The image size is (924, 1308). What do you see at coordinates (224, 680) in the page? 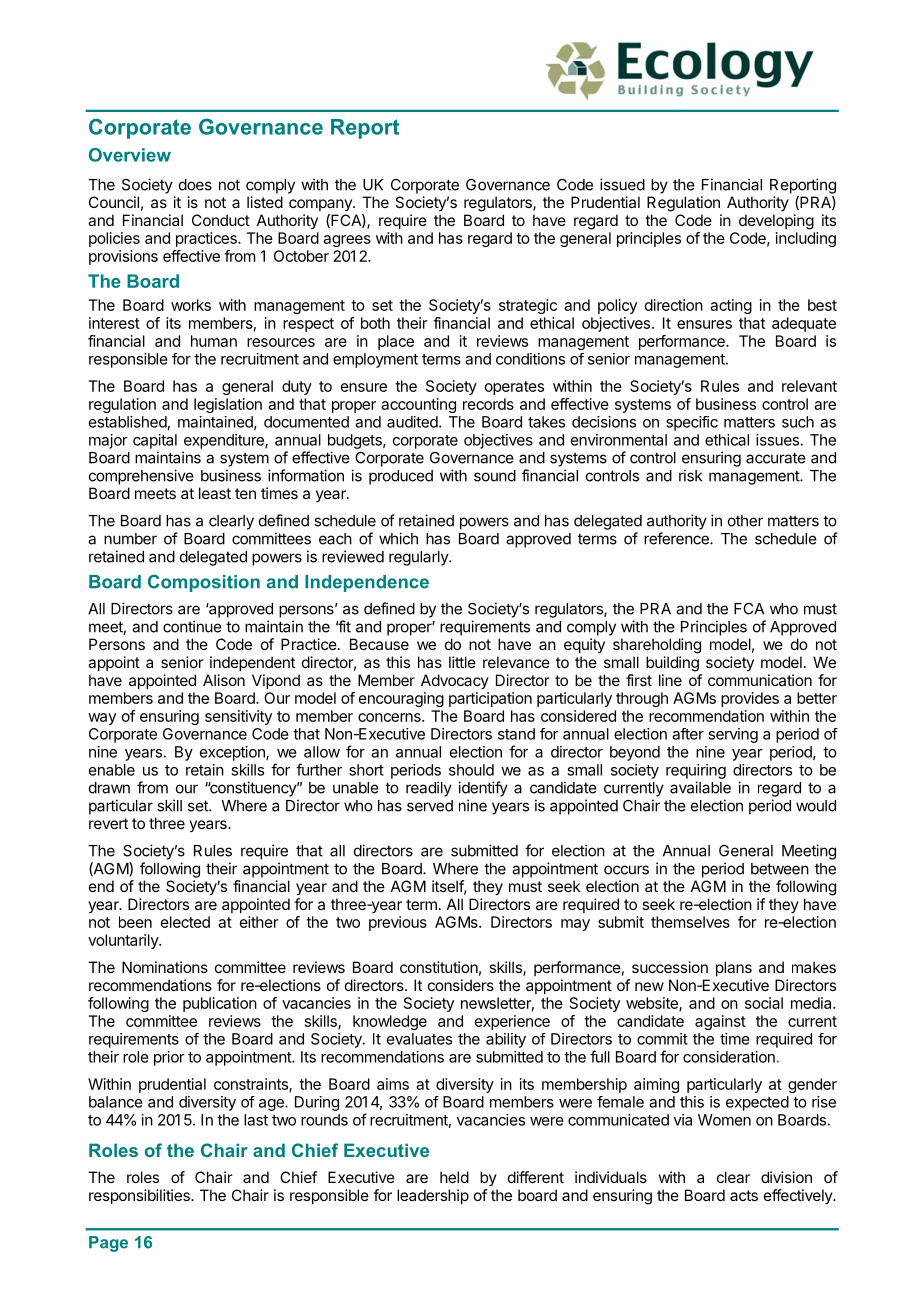
I see `Alison` at bounding box center [224, 680].
